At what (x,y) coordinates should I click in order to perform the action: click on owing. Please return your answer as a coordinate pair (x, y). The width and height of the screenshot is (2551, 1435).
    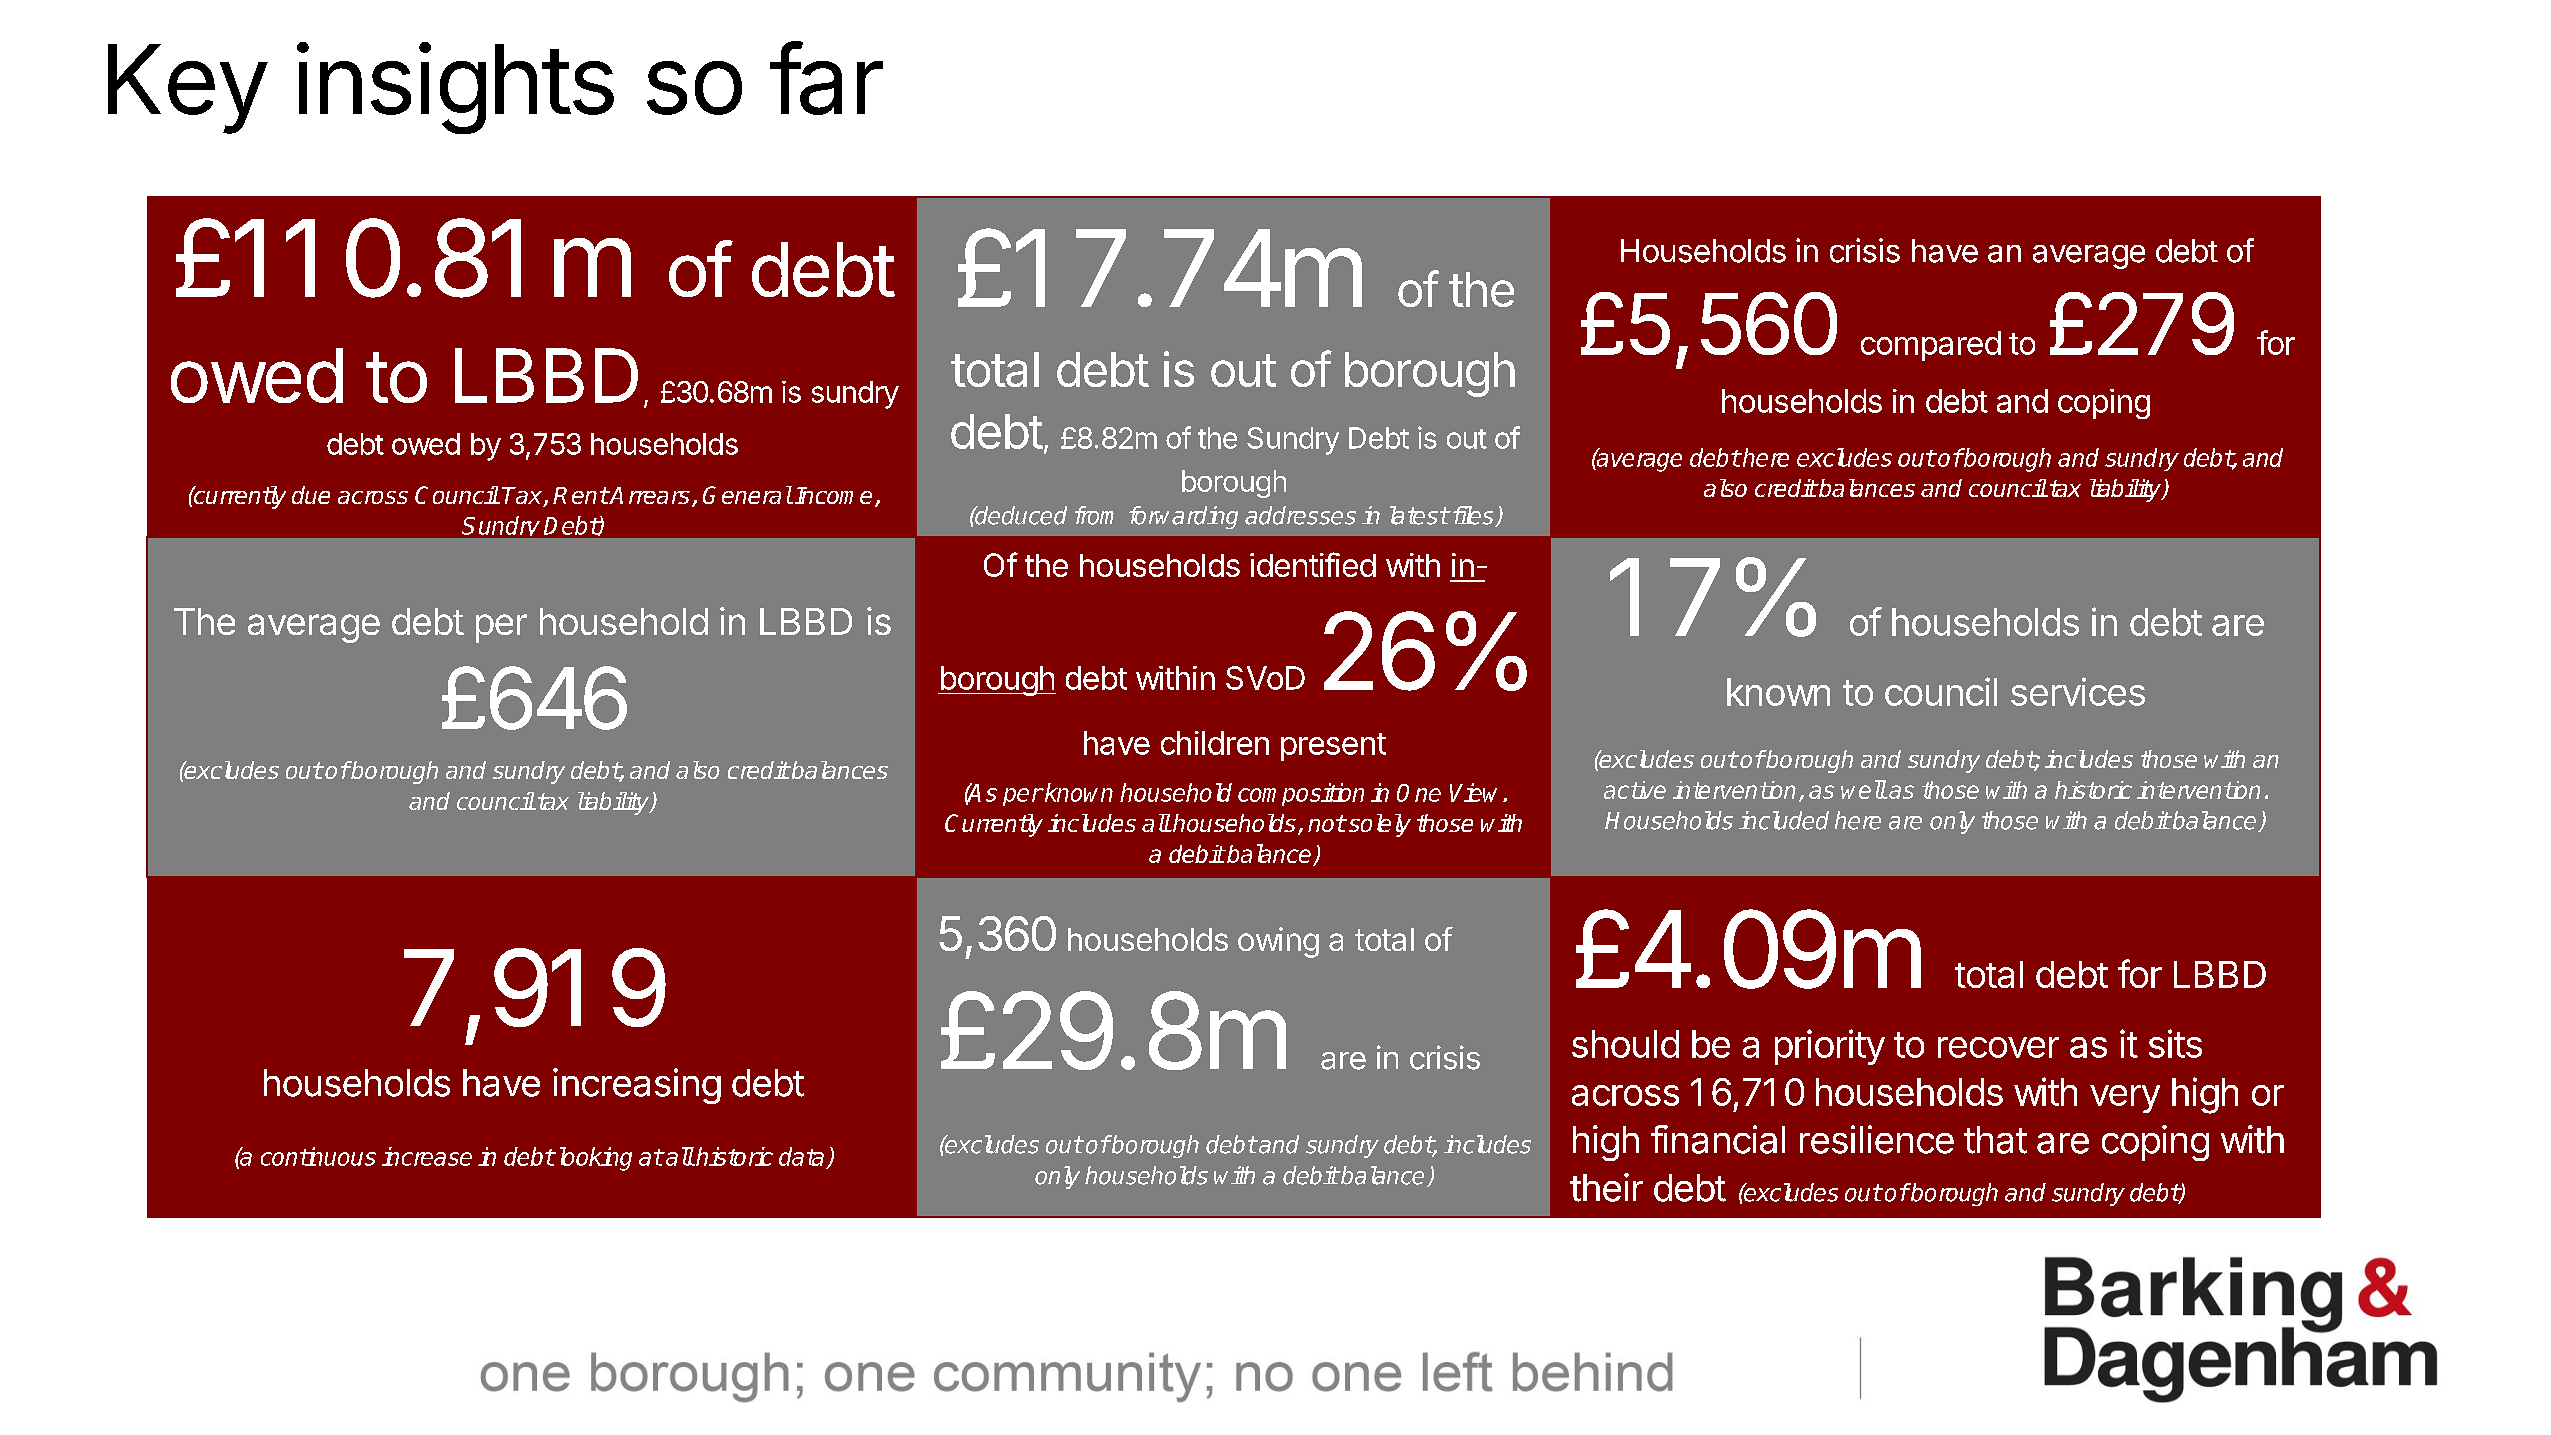
    Looking at the image, I should click on (1278, 942).
